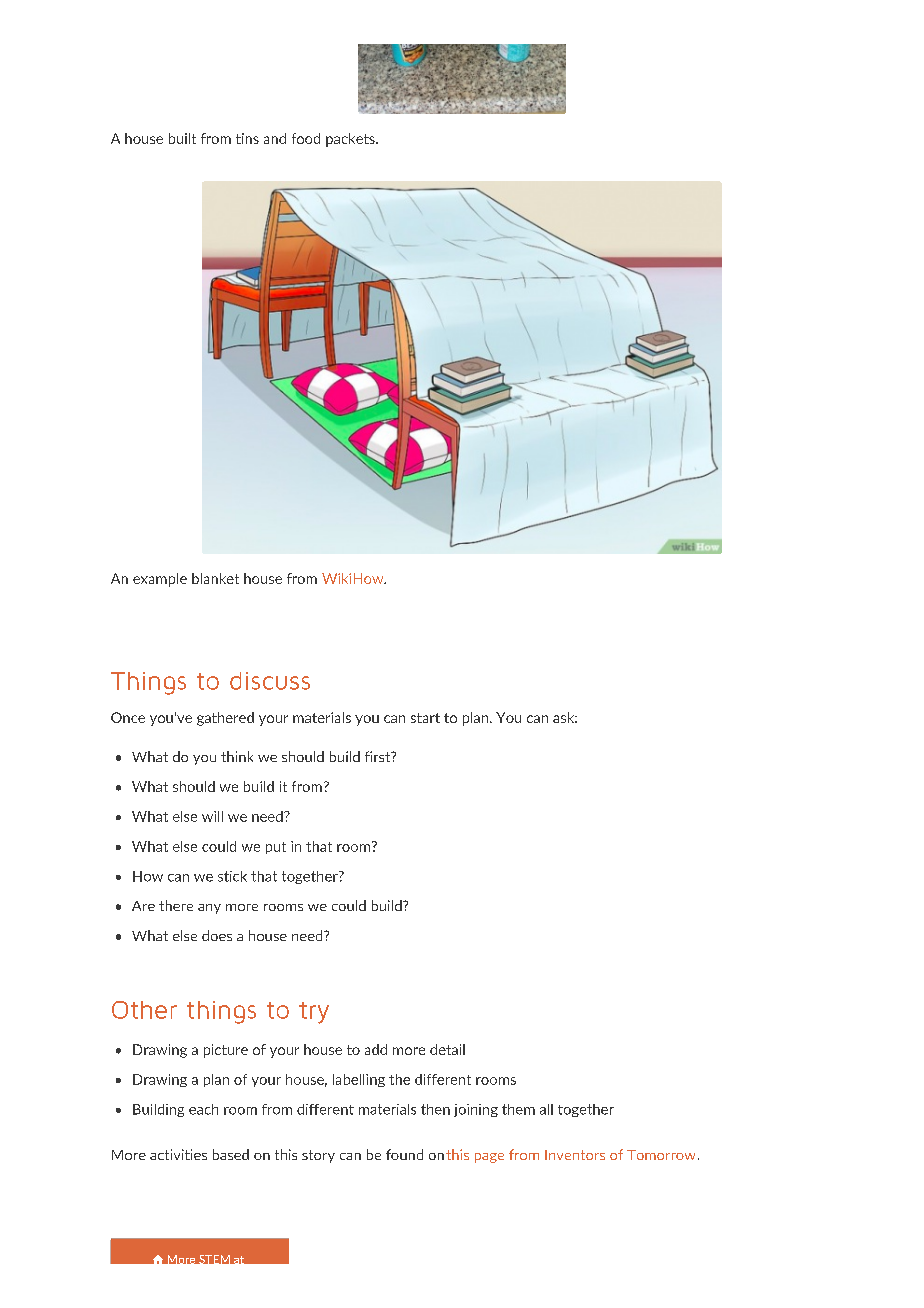 The height and width of the screenshot is (1308, 924). I want to click on blanket, so click(215, 578).
